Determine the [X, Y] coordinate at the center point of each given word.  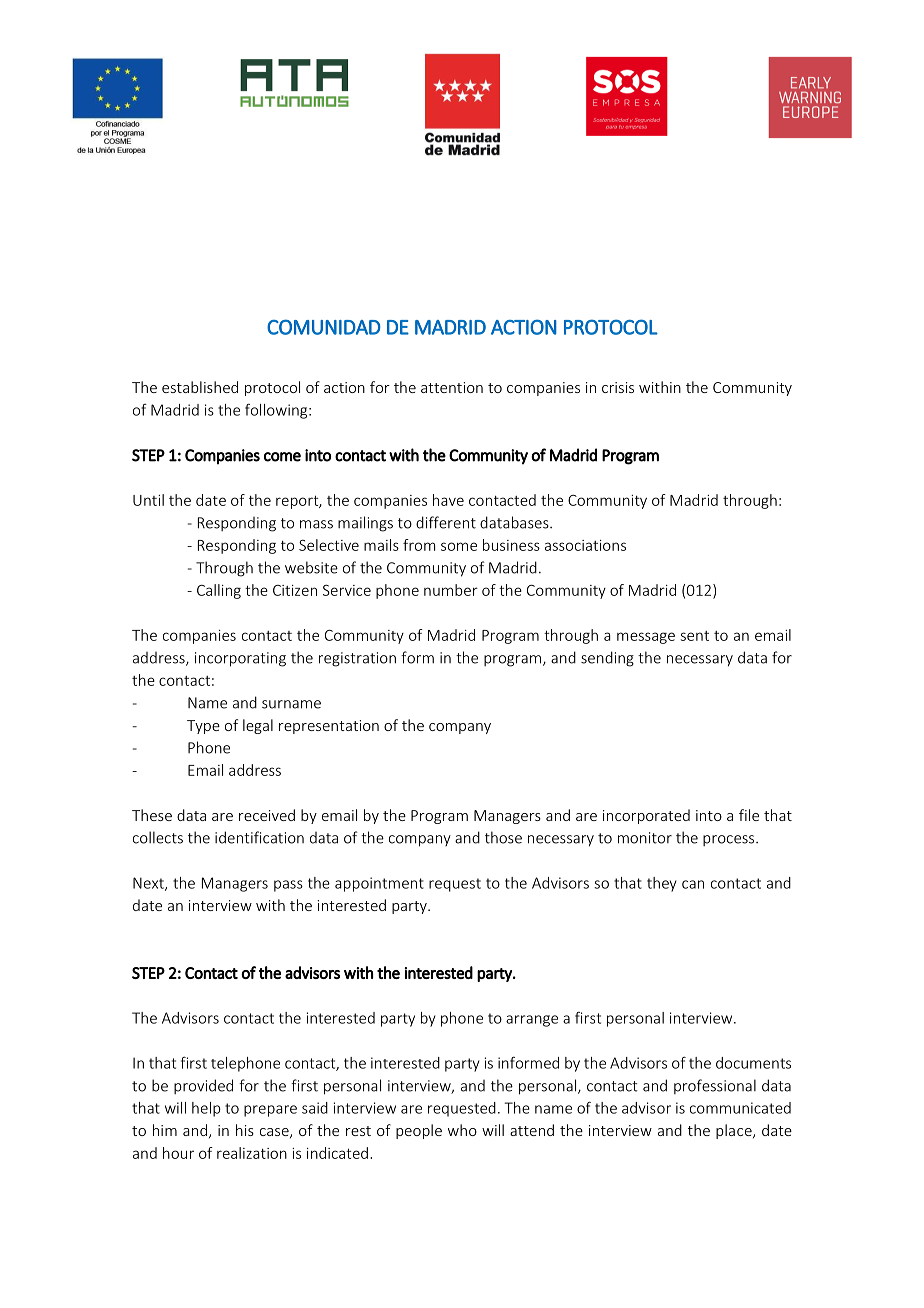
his [245, 1130]
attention [452, 387]
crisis [618, 387]
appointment [379, 884]
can [693, 884]
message [646, 638]
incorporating [240, 659]
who [462, 1130]
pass [288, 886]
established [200, 387]
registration [357, 659]
